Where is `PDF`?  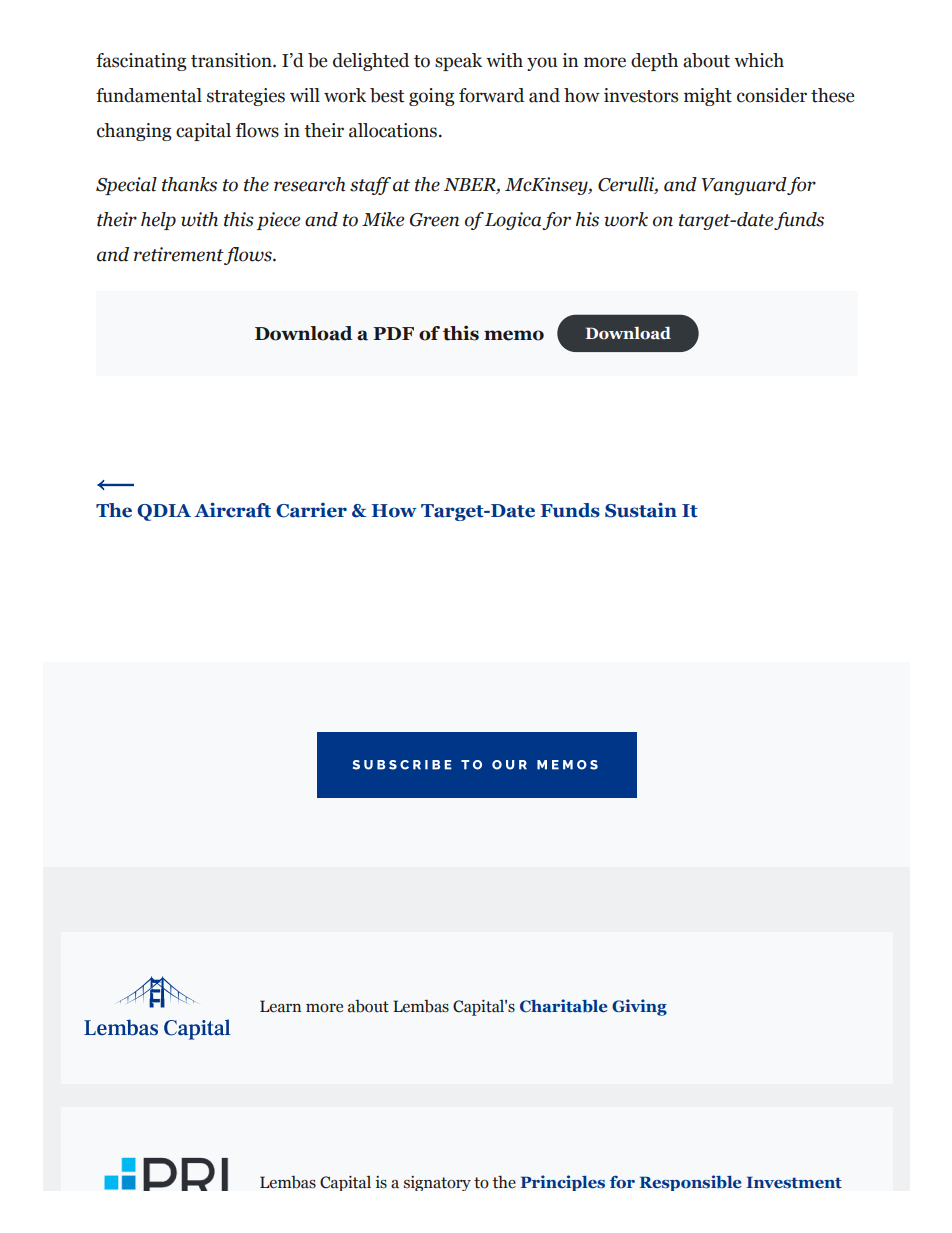
PDF is located at coordinates (393, 333).
